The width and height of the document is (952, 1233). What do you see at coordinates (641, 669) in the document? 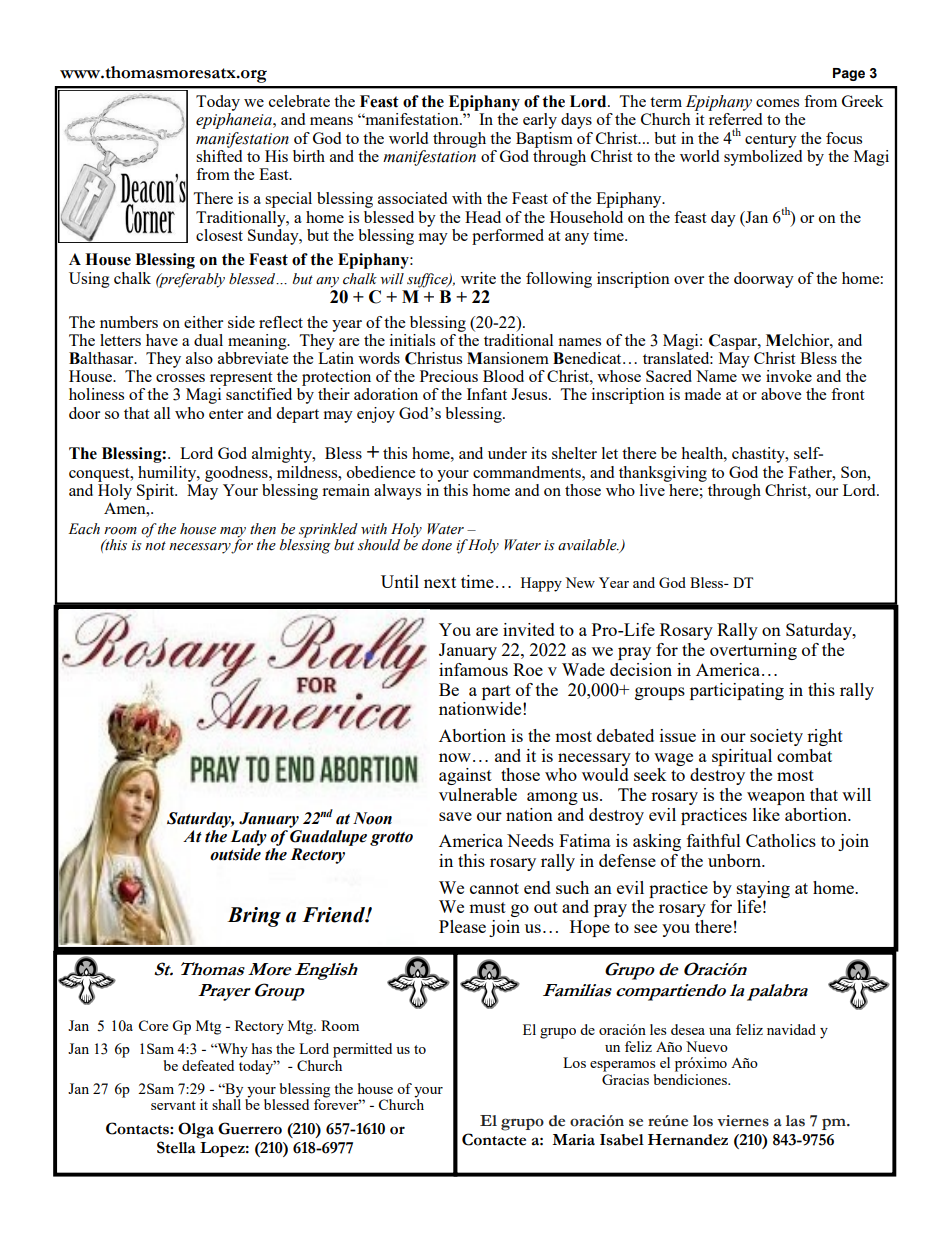
I see `decision` at bounding box center [641, 669].
